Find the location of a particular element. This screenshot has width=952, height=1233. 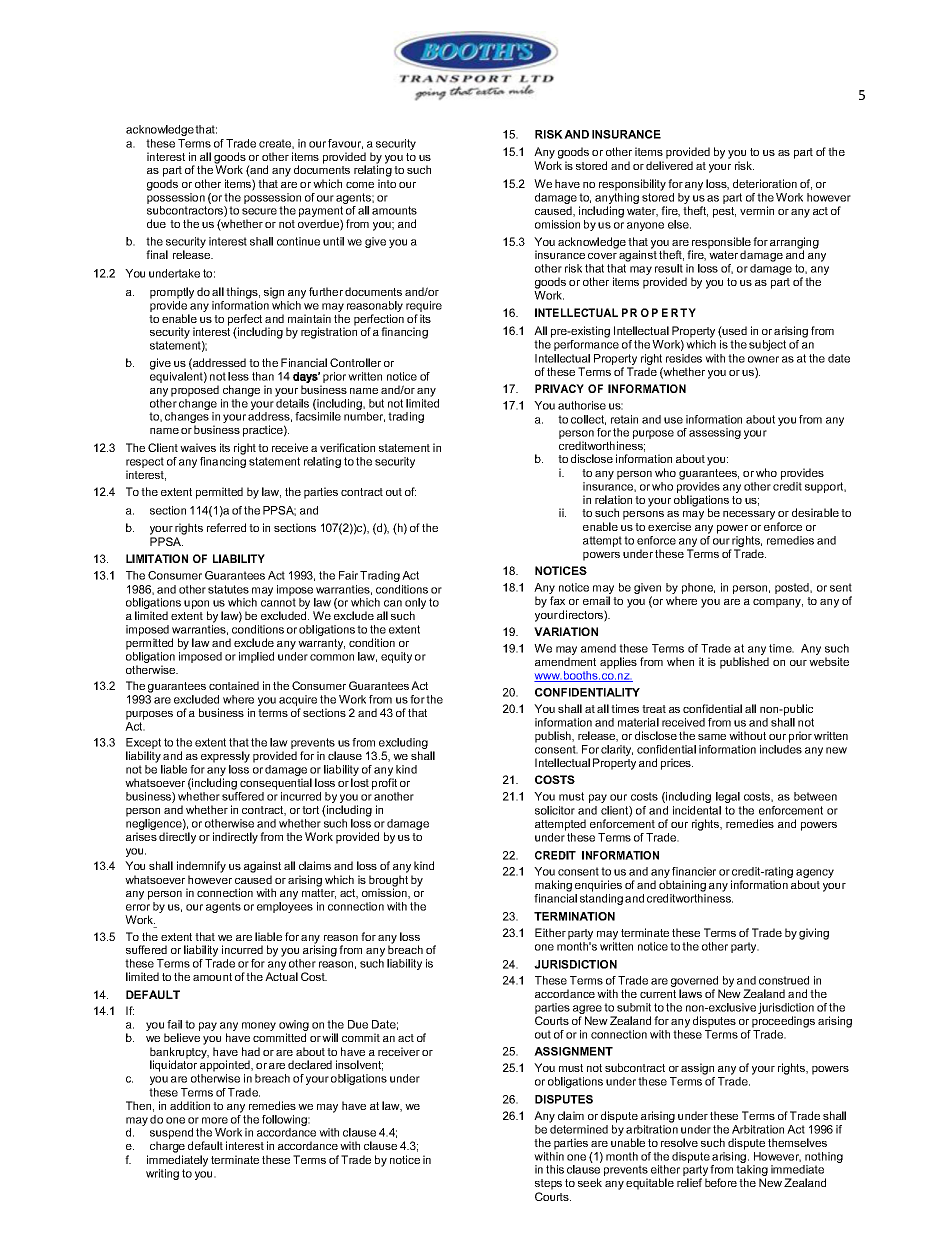

into is located at coordinates (387, 183).
